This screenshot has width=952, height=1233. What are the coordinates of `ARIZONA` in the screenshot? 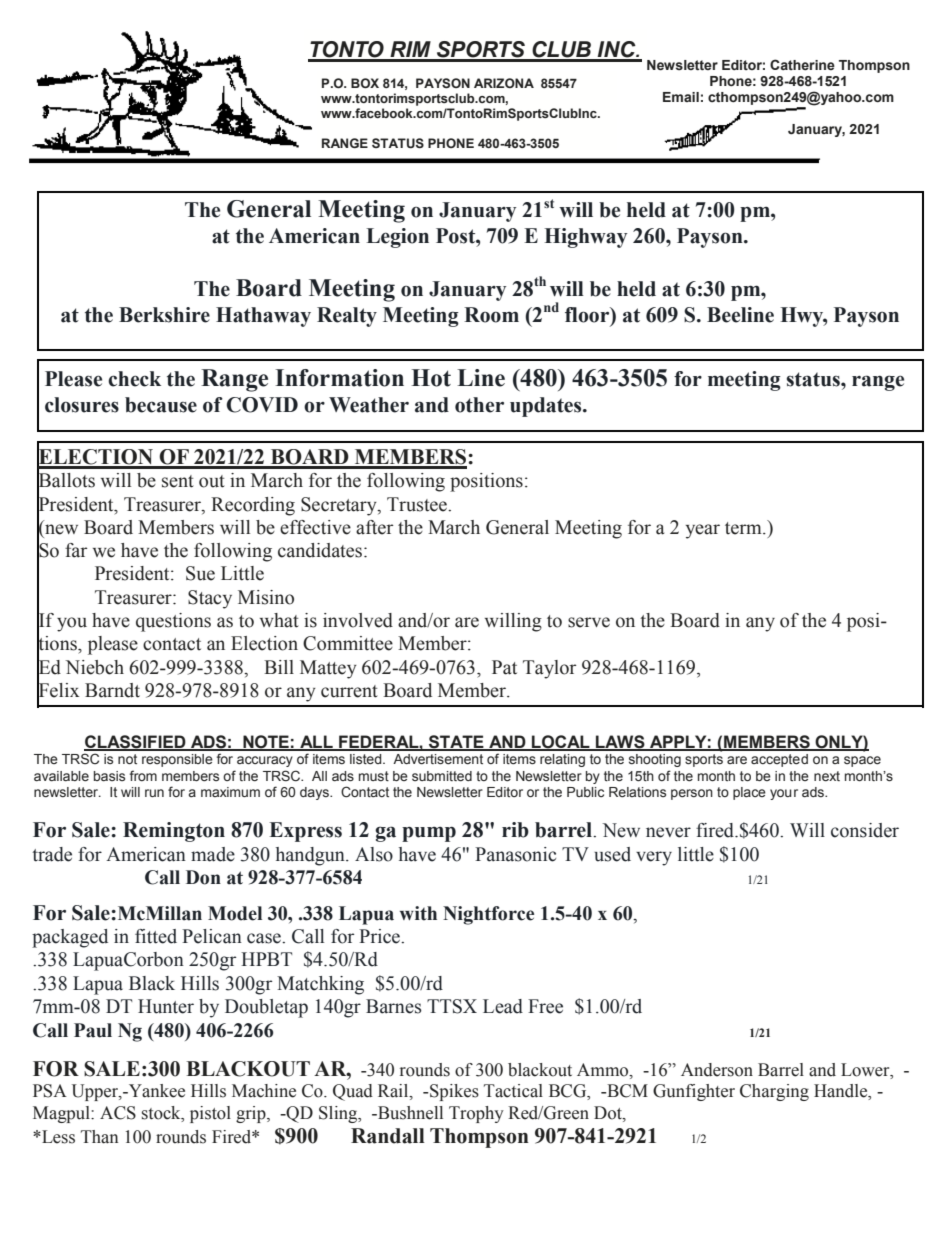 It's located at (504, 83).
